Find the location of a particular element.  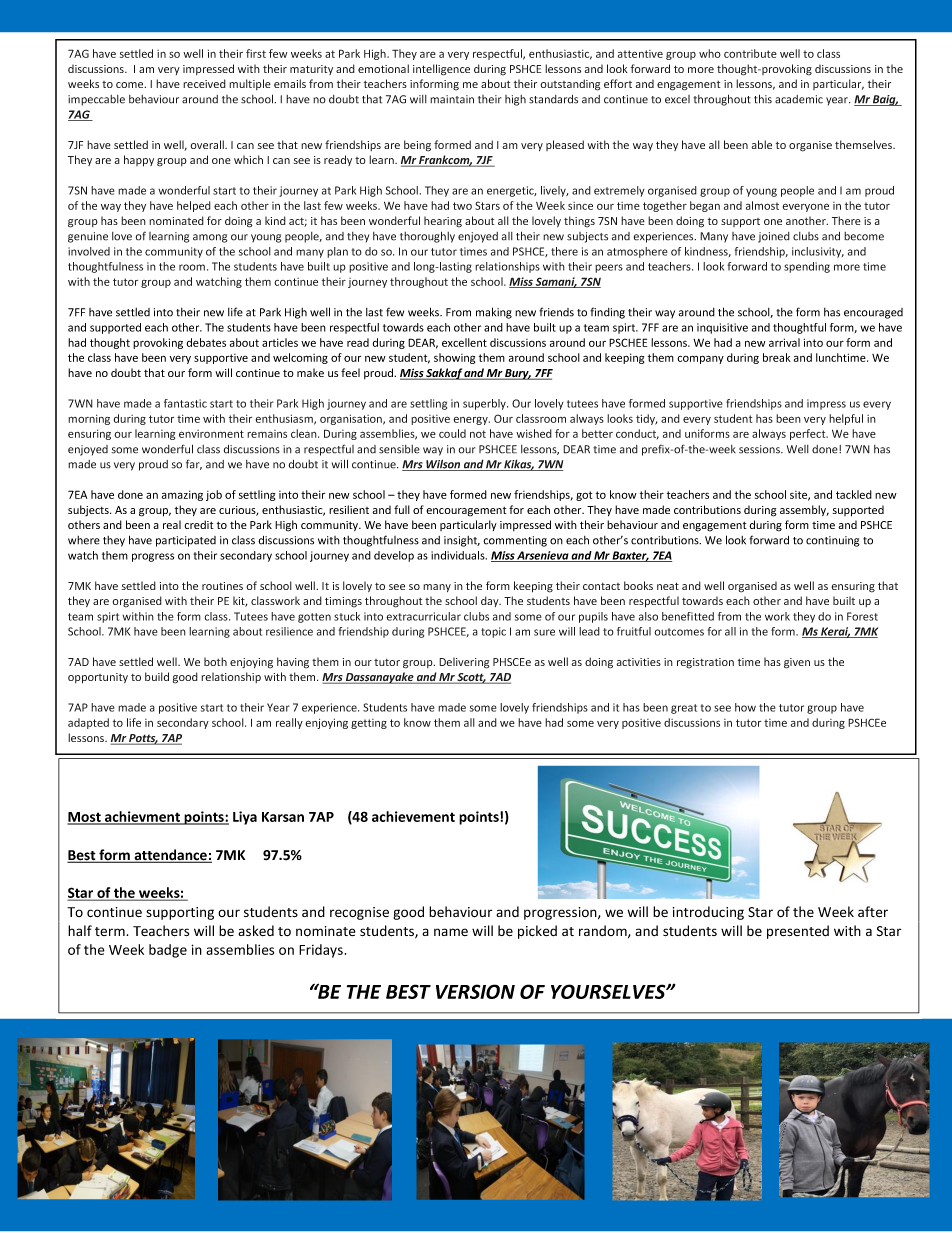

adapted is located at coordinates (88, 723).
